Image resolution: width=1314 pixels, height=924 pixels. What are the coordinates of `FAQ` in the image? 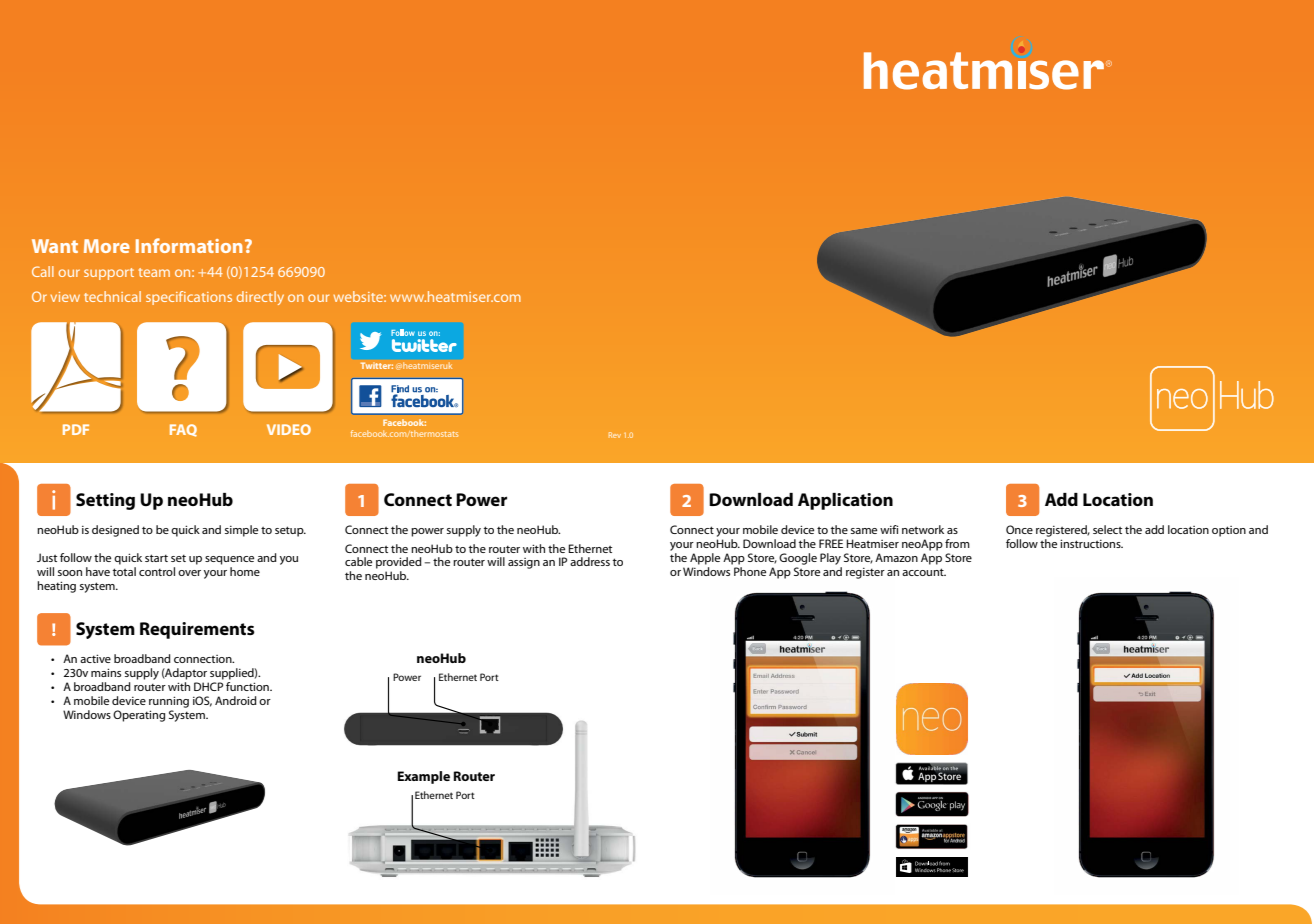 It's located at (183, 430).
